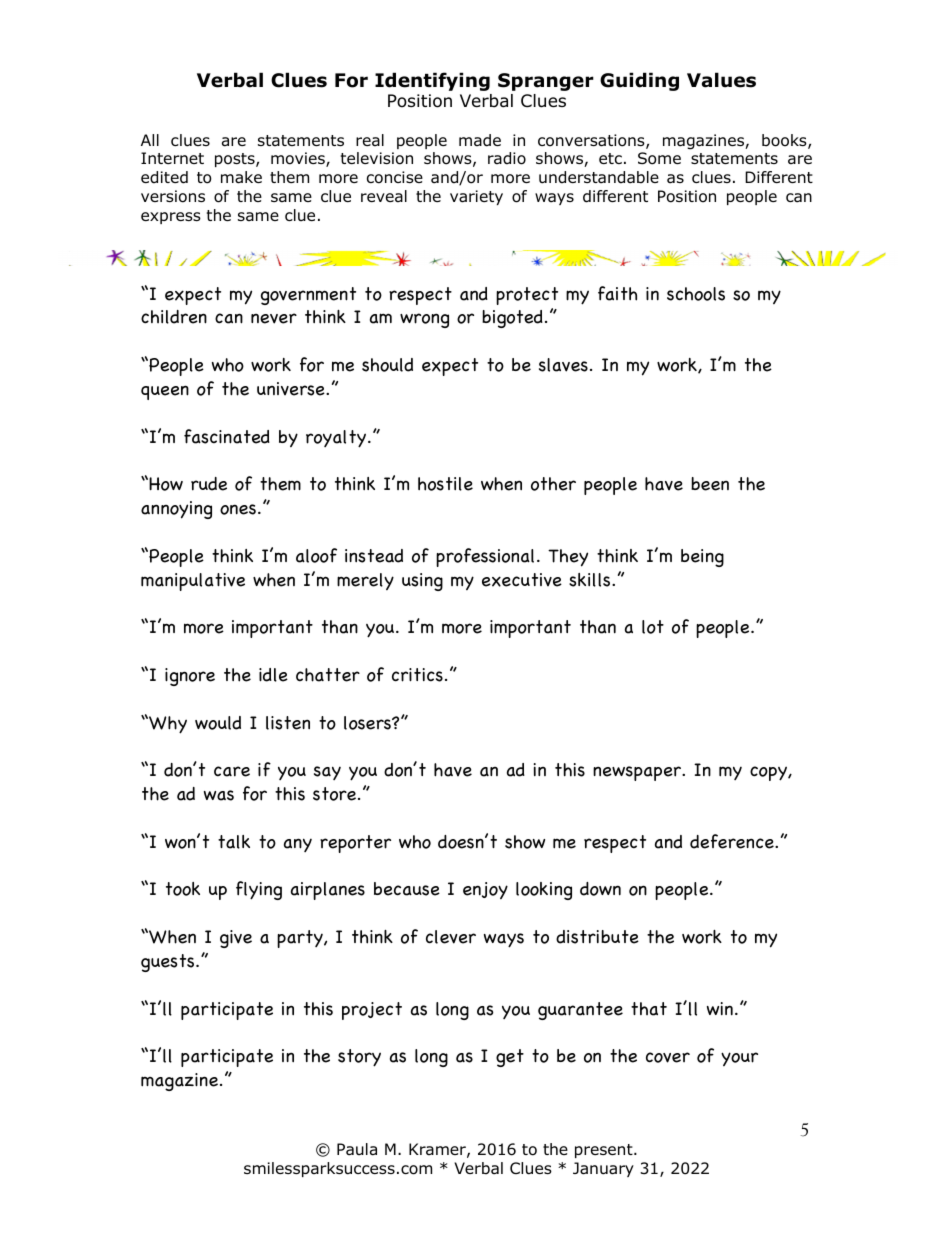 The height and width of the screenshot is (1233, 952). I want to click on queen, so click(165, 392).
